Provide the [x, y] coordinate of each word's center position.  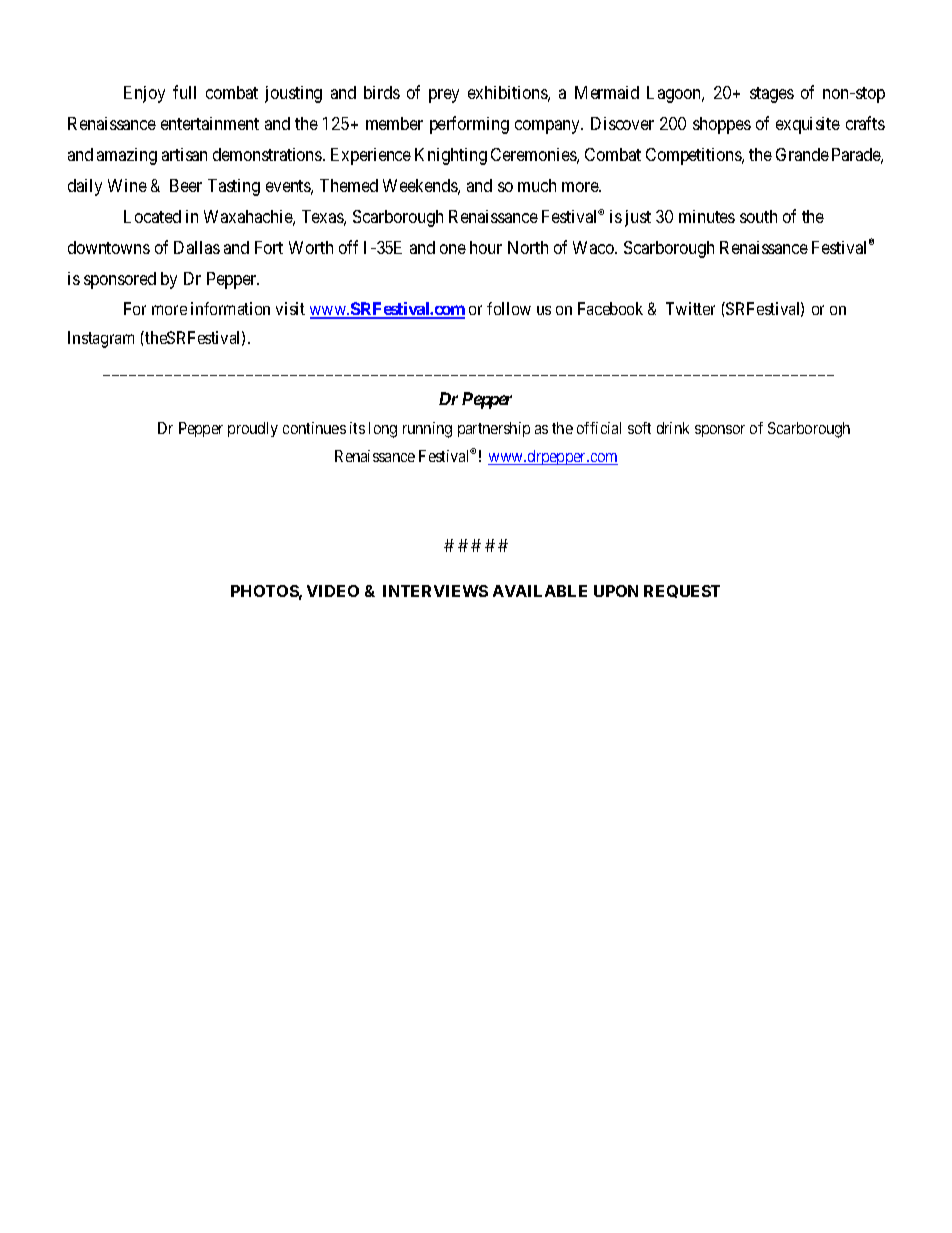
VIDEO [333, 591]
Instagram [101, 339]
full [184, 92]
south [758, 216]
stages [772, 95]
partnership [494, 429]
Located [152, 216]
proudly [253, 429]
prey [444, 96]
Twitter [690, 308]
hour [486, 247]
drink [673, 428]
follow [509, 308]
